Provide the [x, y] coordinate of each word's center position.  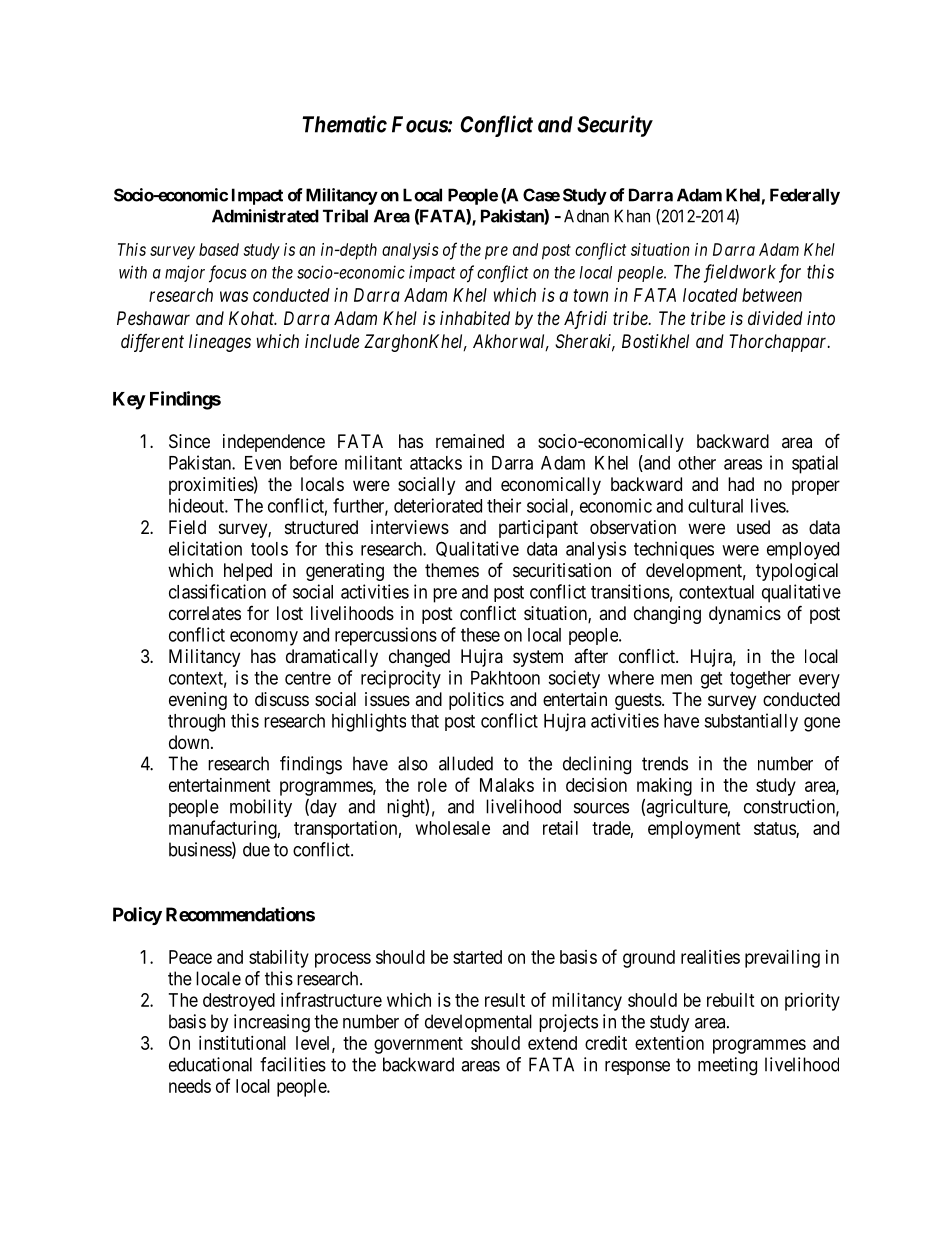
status [775, 829]
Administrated [265, 216]
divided [775, 318]
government [418, 1045]
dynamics [745, 615]
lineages [220, 343]
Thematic [344, 124]
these [480, 635]
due [256, 849]
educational [210, 1064]
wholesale [453, 828]
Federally [805, 196]
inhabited [475, 318]
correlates [205, 613]
